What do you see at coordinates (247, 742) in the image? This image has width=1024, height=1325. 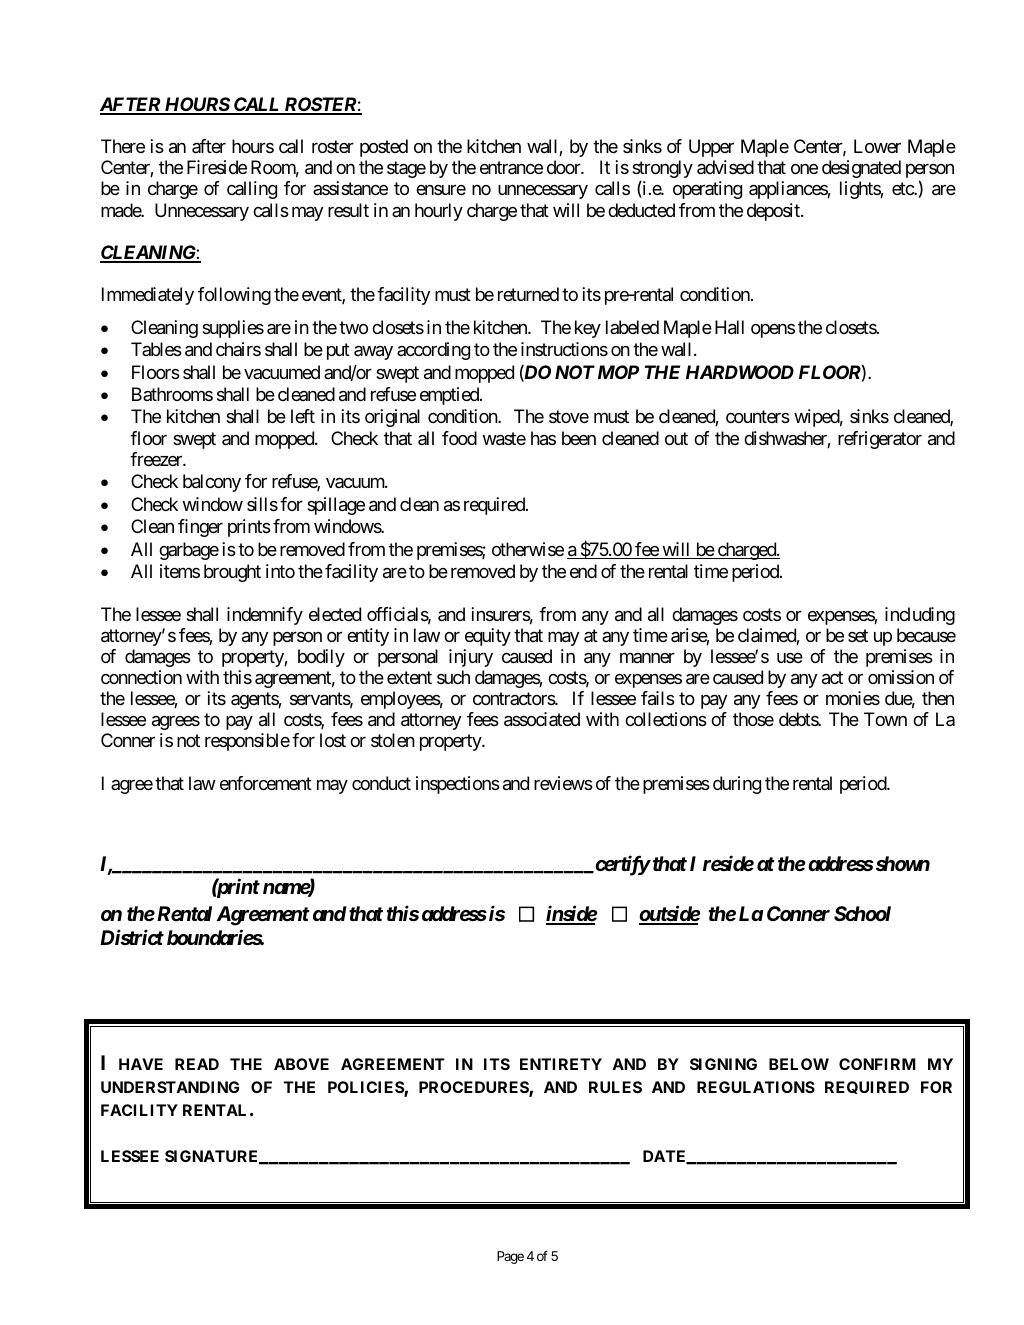 I see `responsible` at bounding box center [247, 742].
